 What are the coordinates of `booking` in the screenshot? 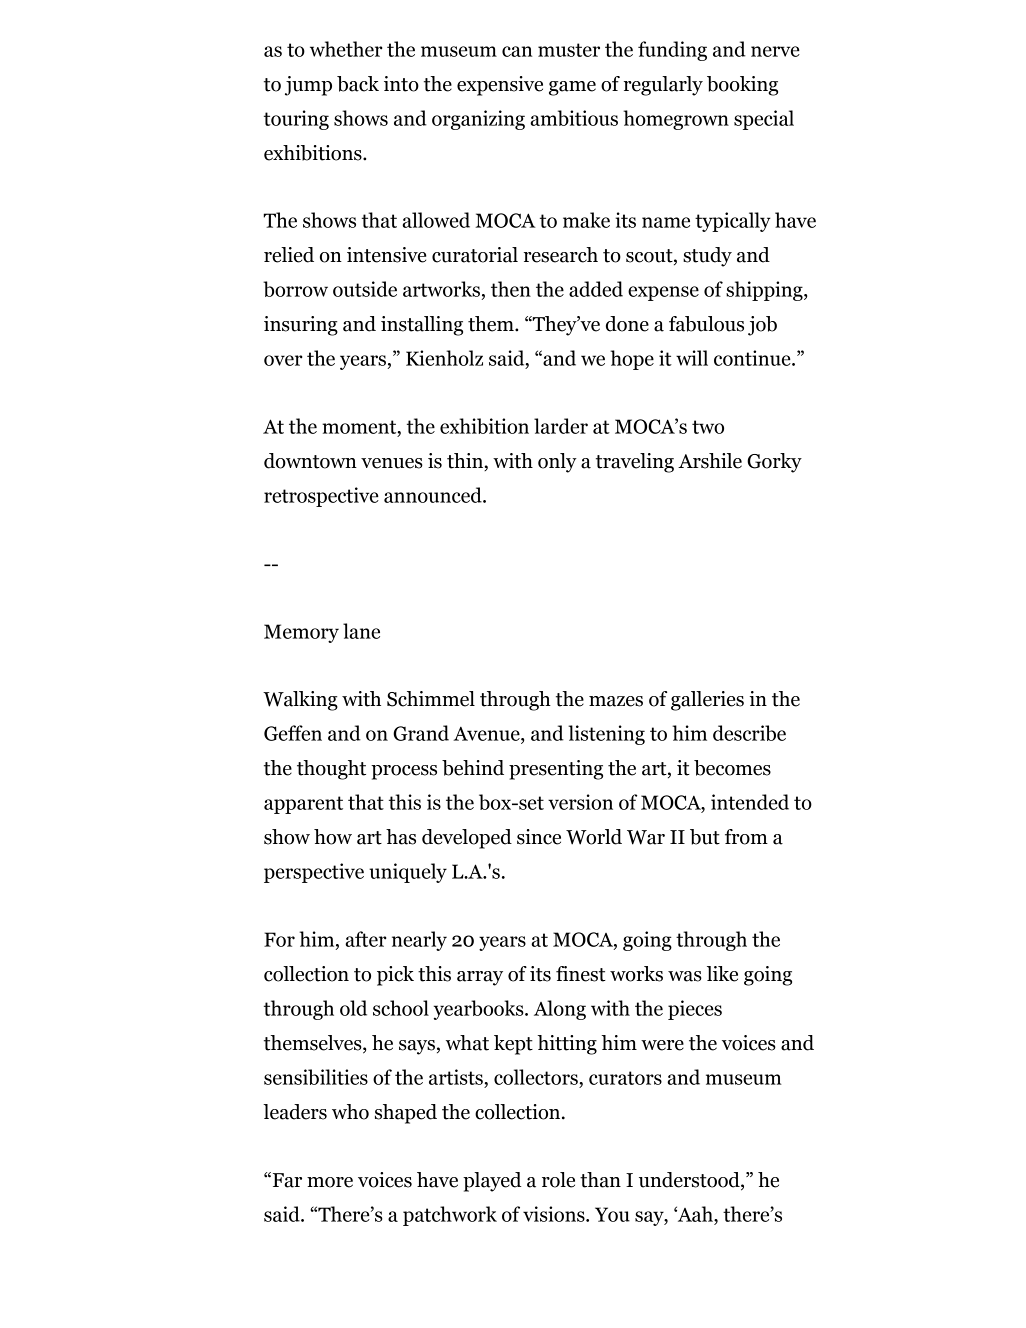 It's located at (742, 86).
